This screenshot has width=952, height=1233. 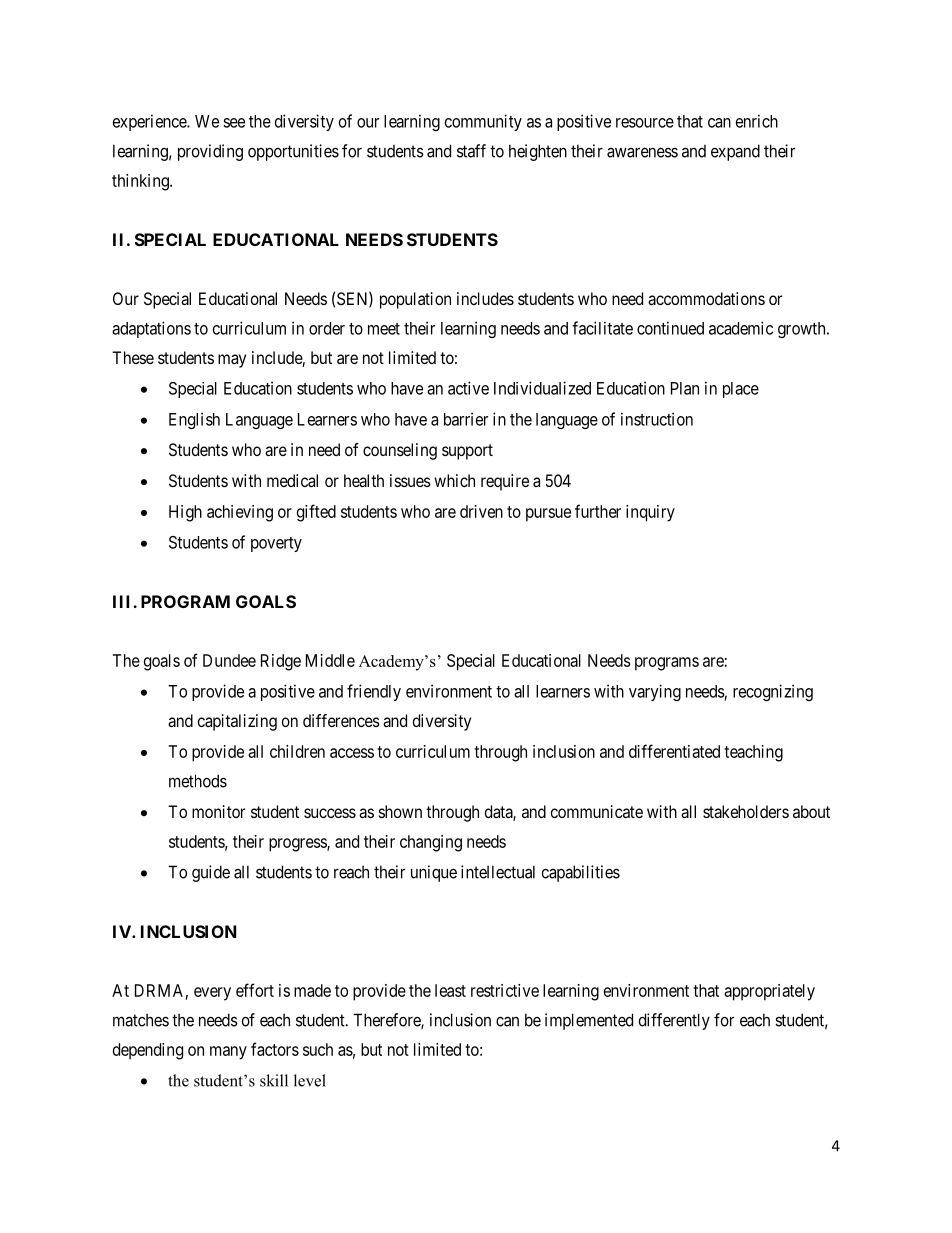 I want to click on English, so click(x=194, y=420).
